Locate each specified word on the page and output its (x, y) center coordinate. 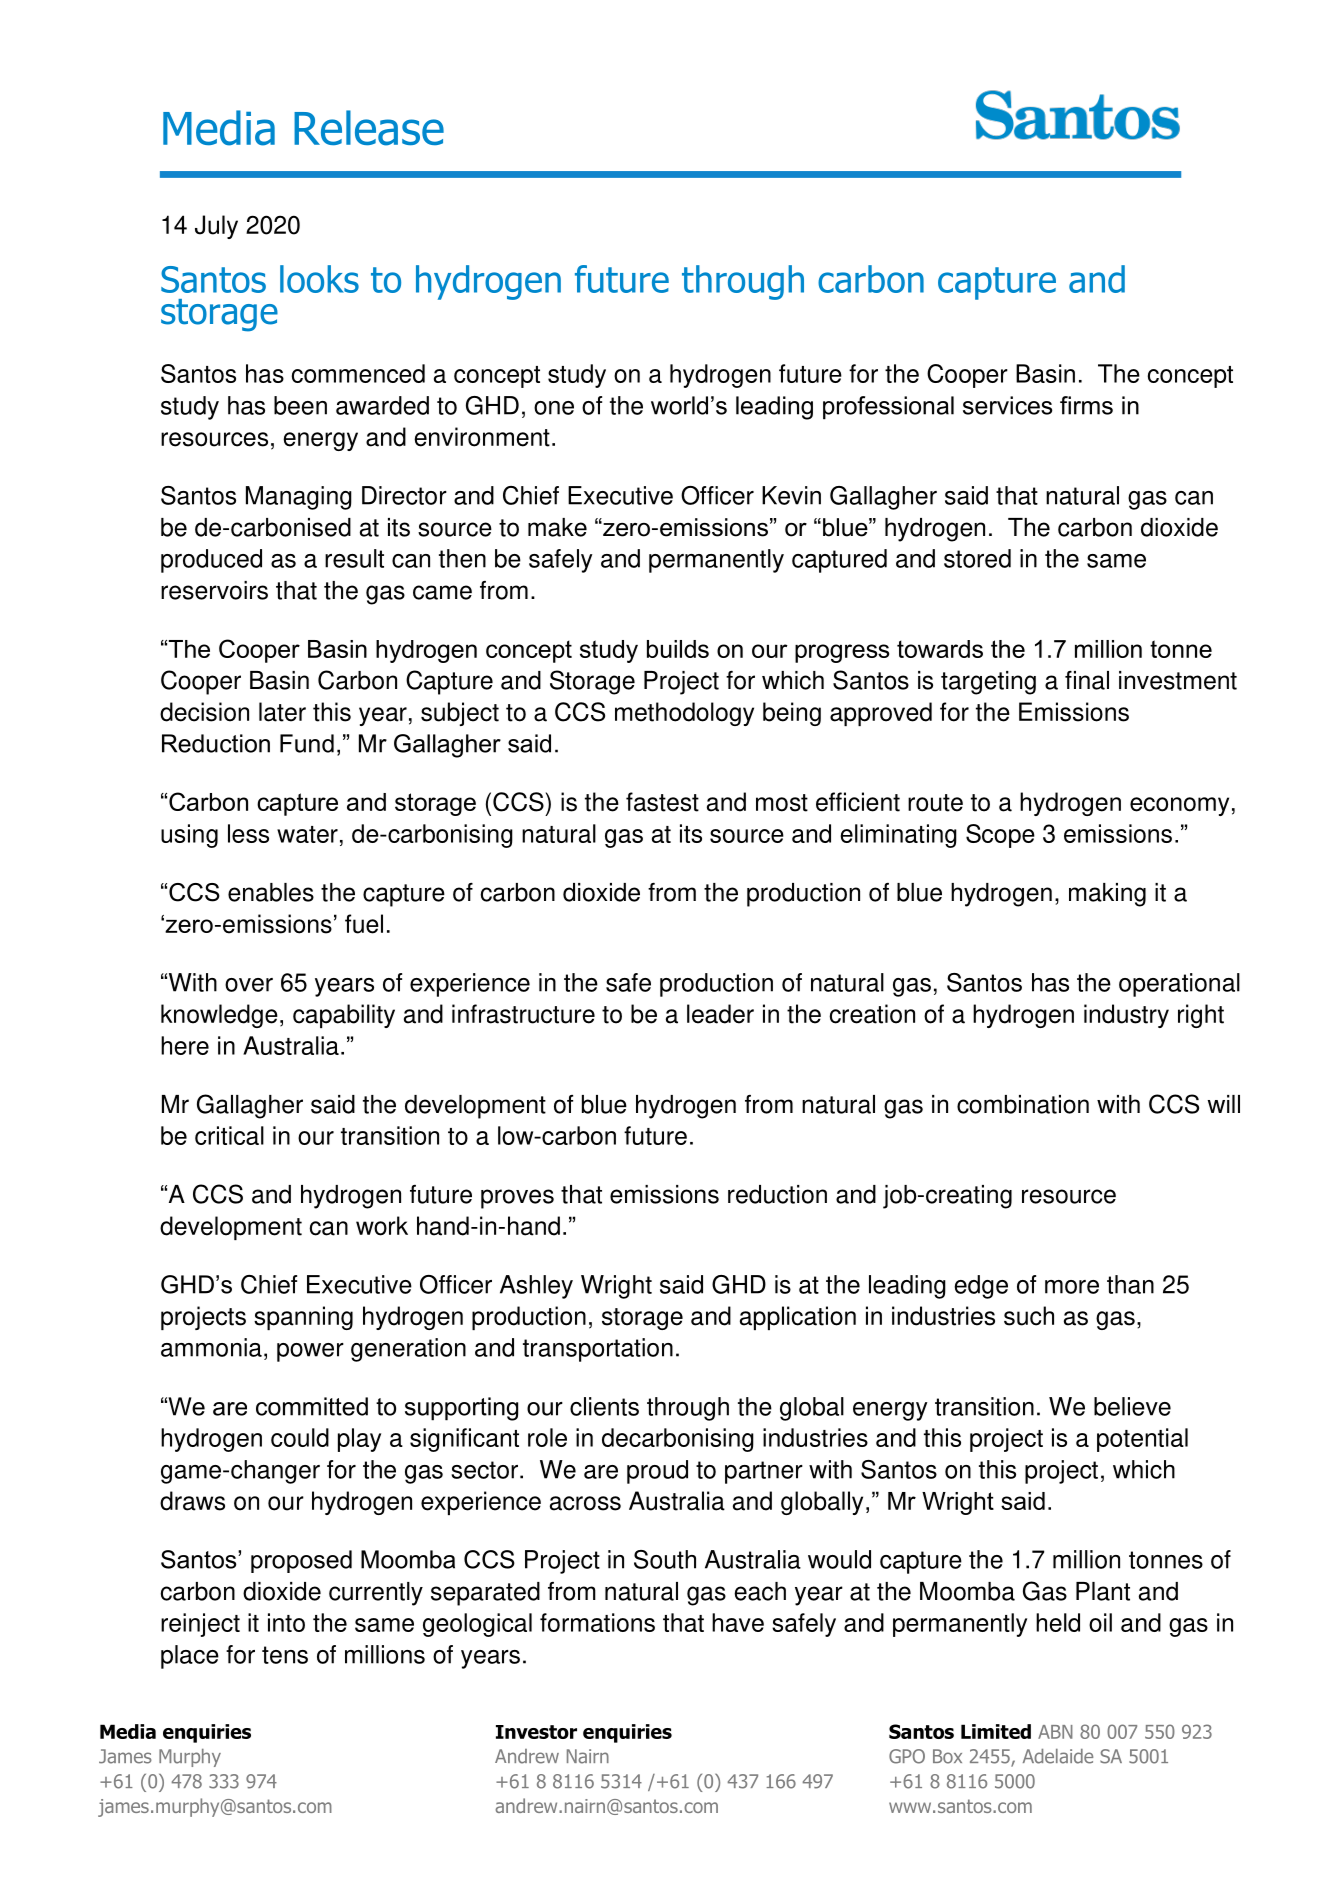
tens (285, 1655)
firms (1086, 405)
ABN (1055, 1732)
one (554, 408)
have (738, 1622)
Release (369, 128)
